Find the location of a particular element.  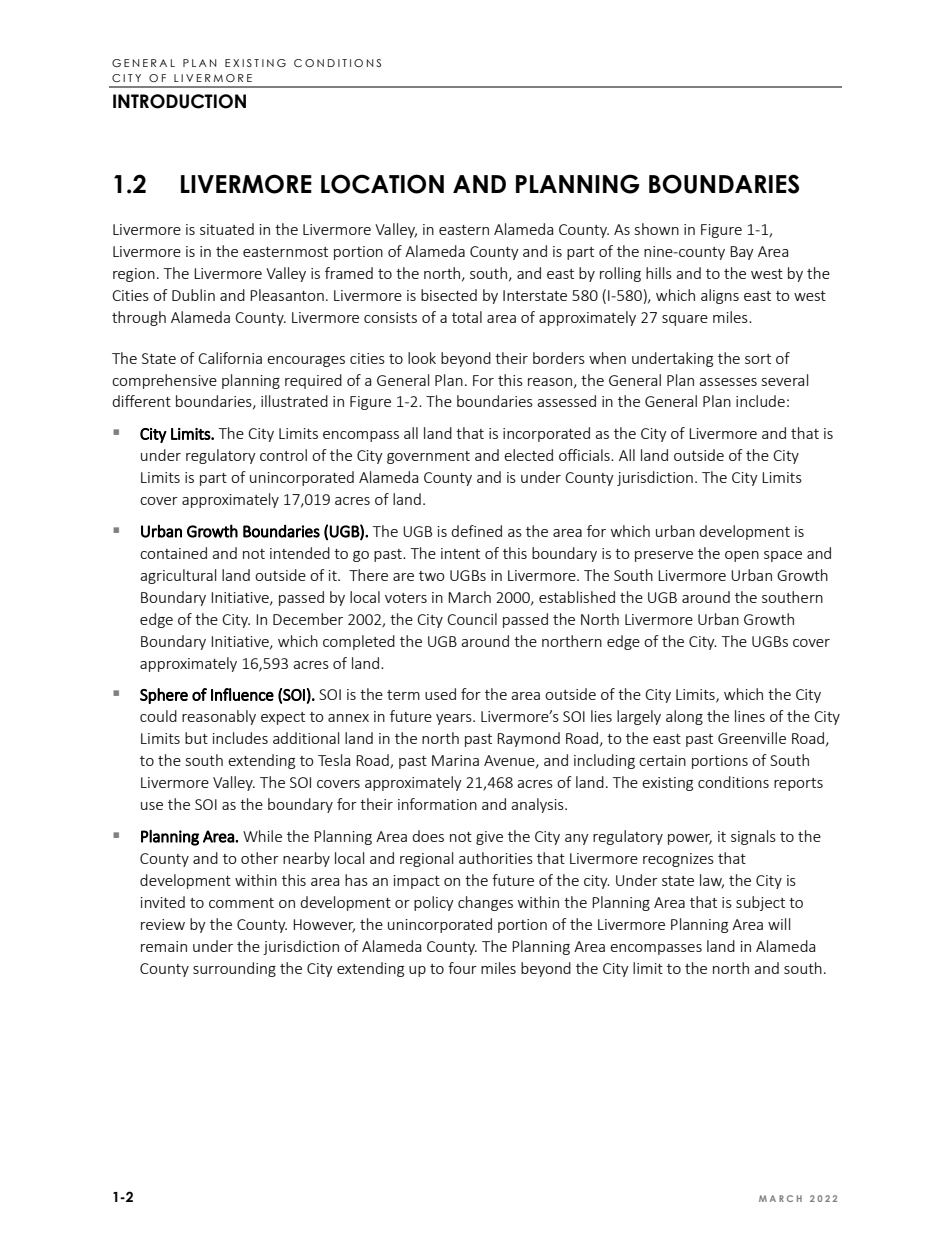

used is located at coordinates (440, 694).
